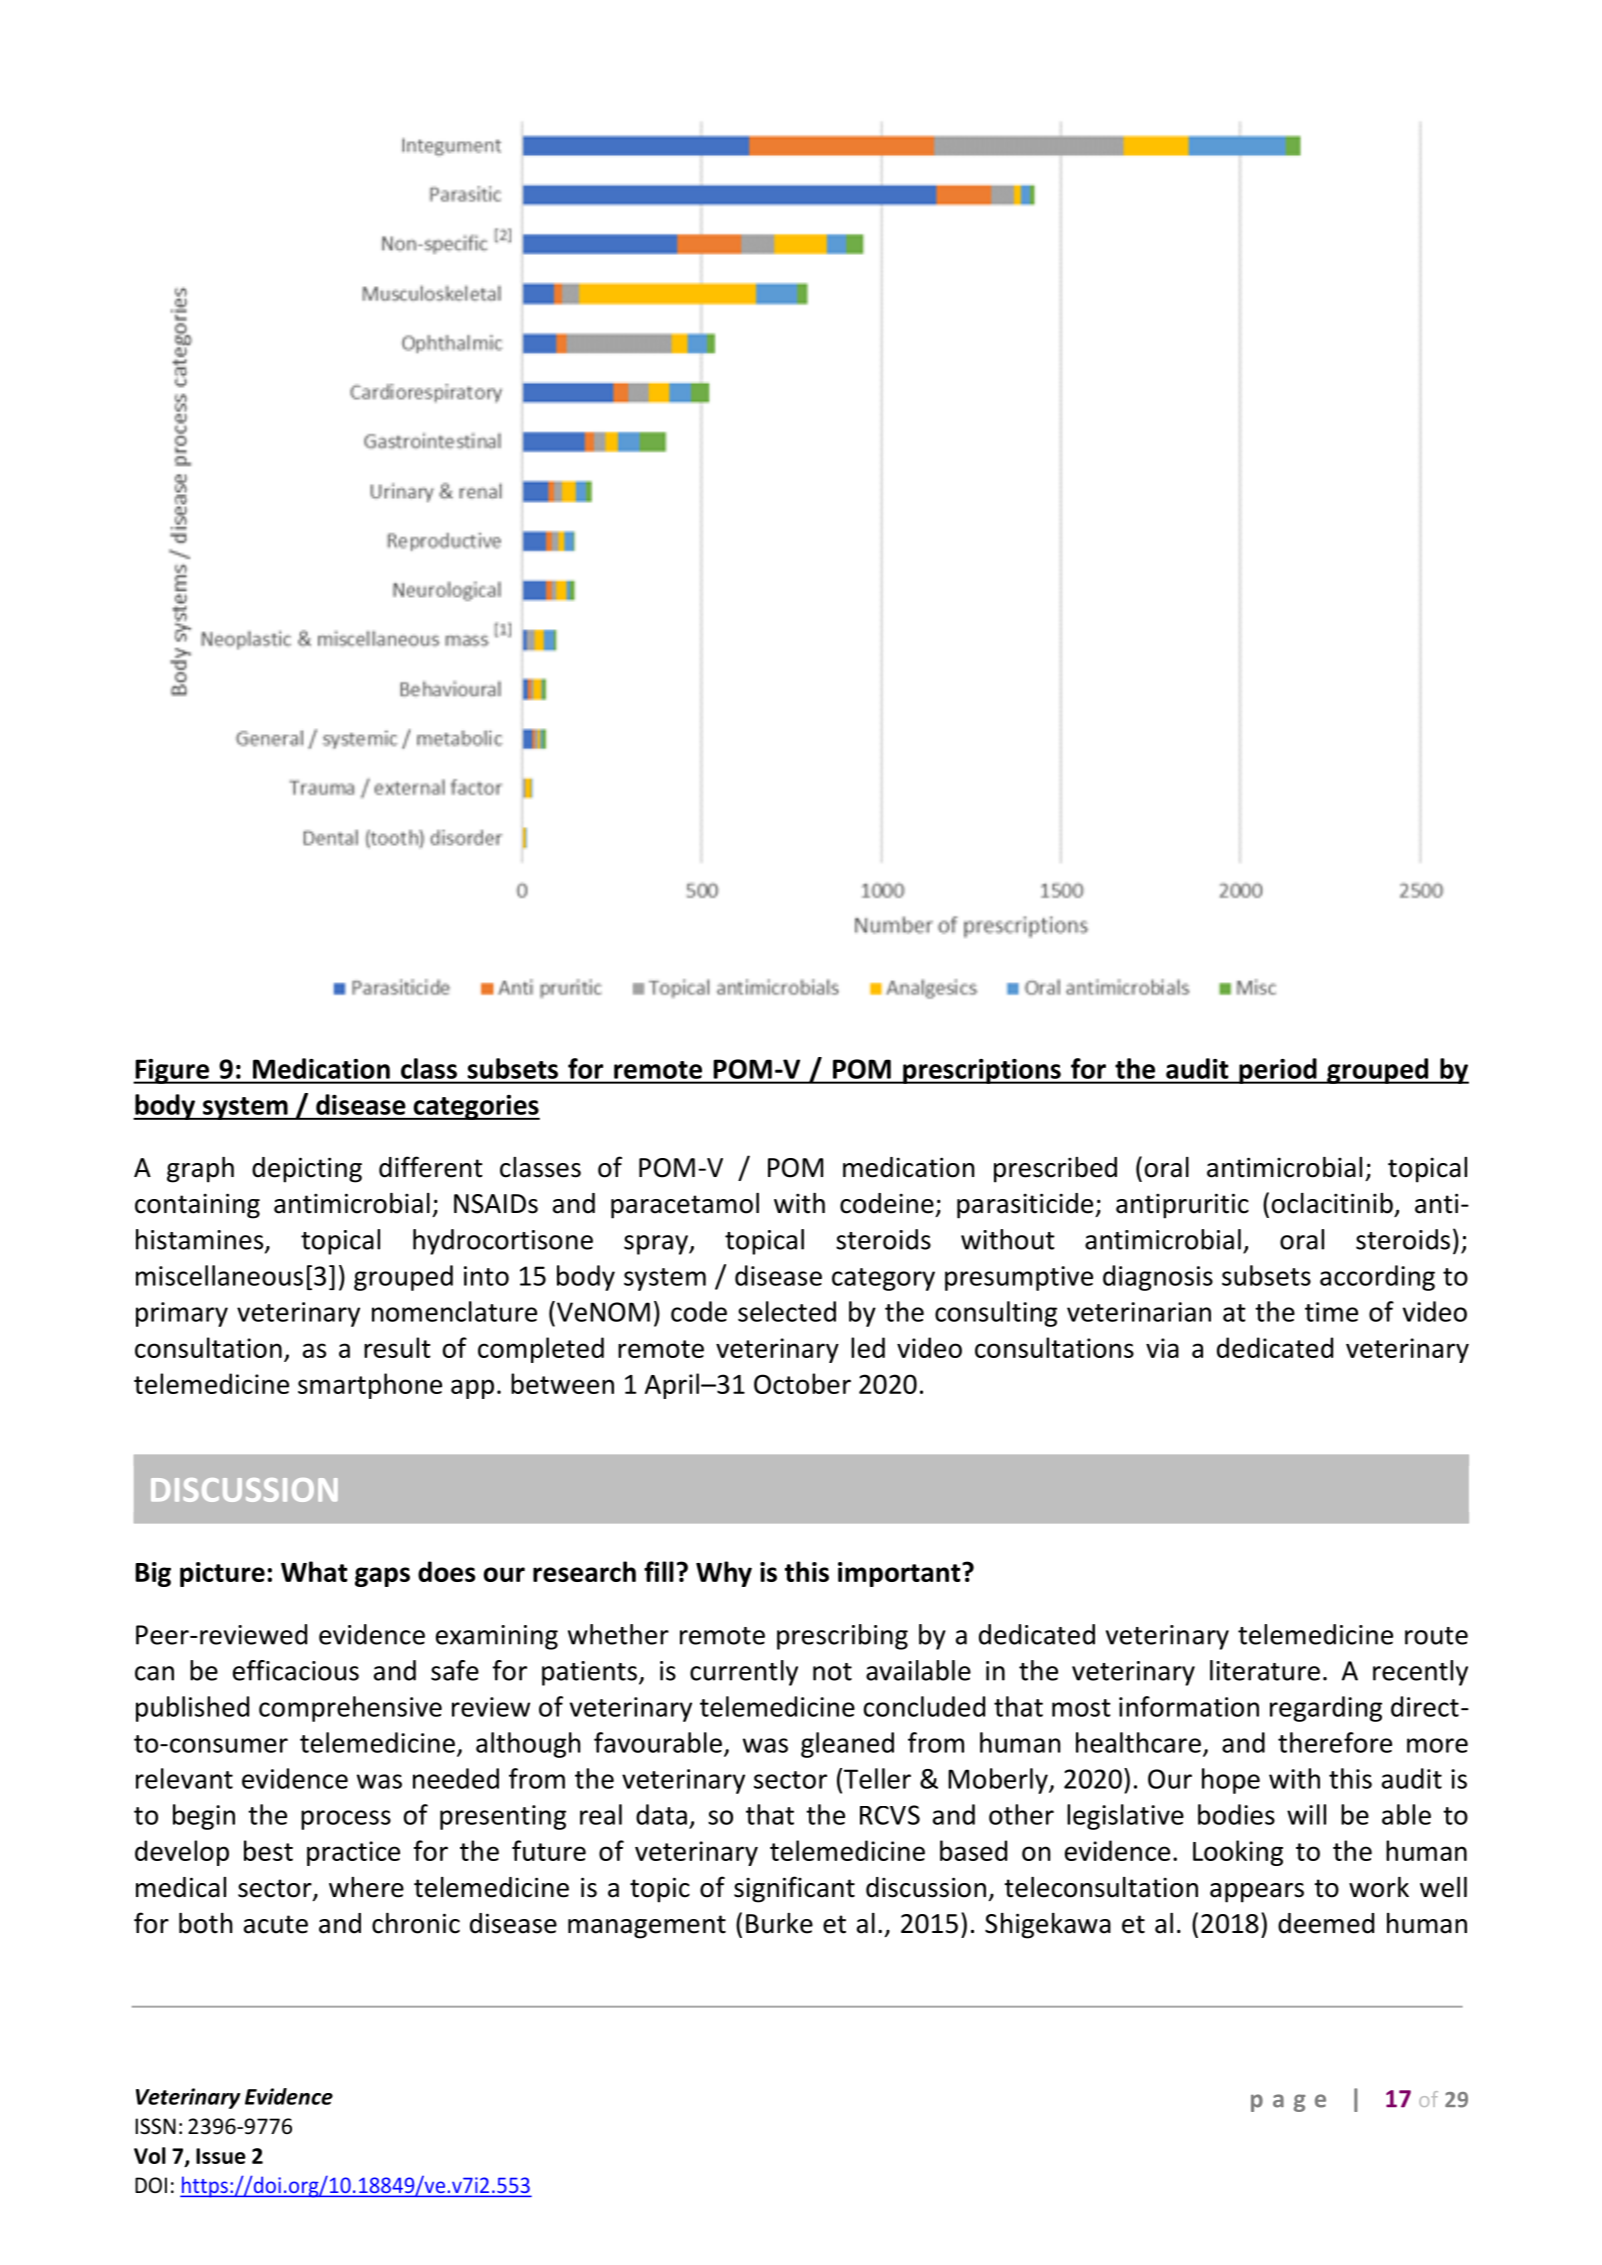 The image size is (1602, 2265). What do you see at coordinates (172, 1071) in the document?
I see `Figure` at bounding box center [172, 1071].
